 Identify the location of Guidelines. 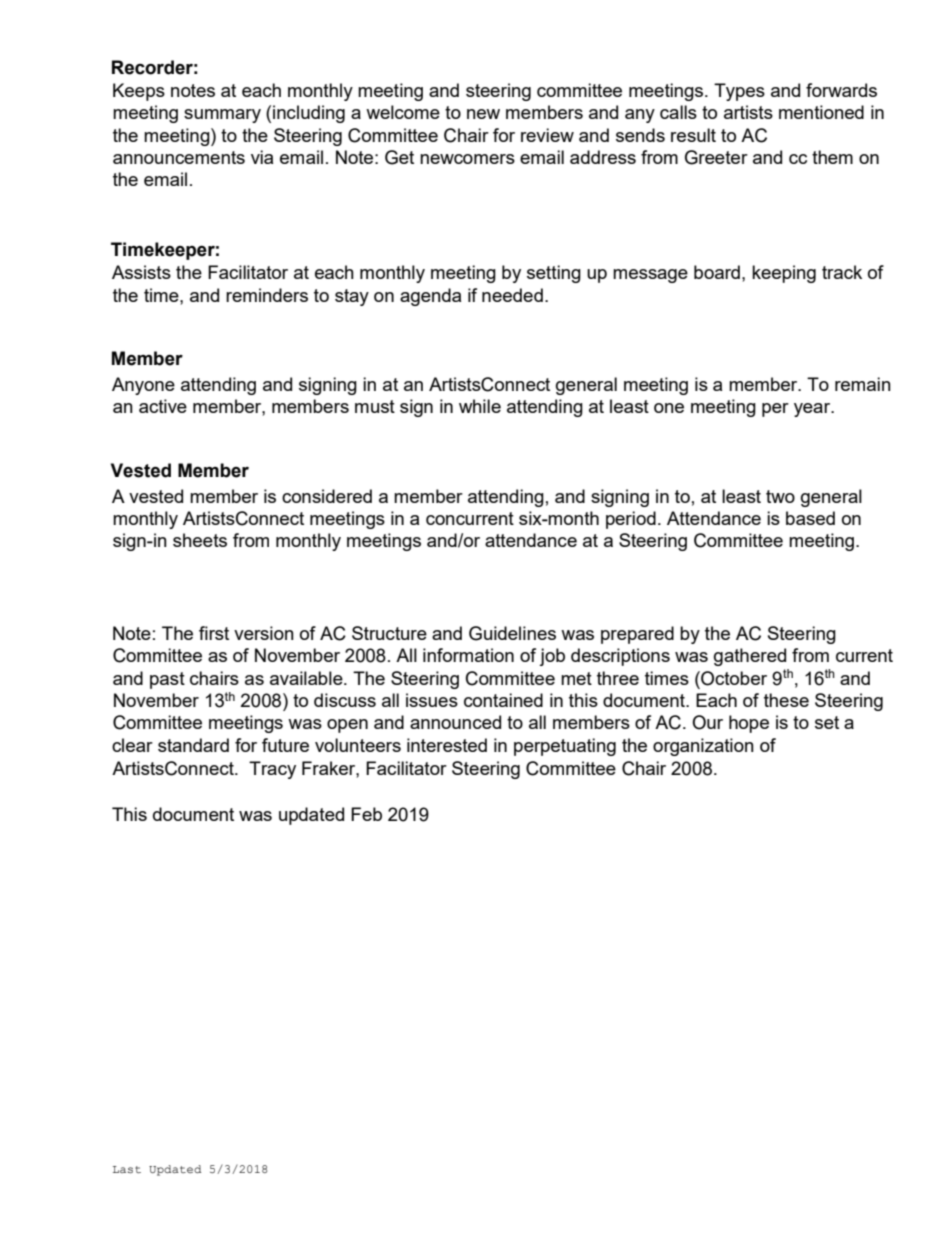
(512, 633).
